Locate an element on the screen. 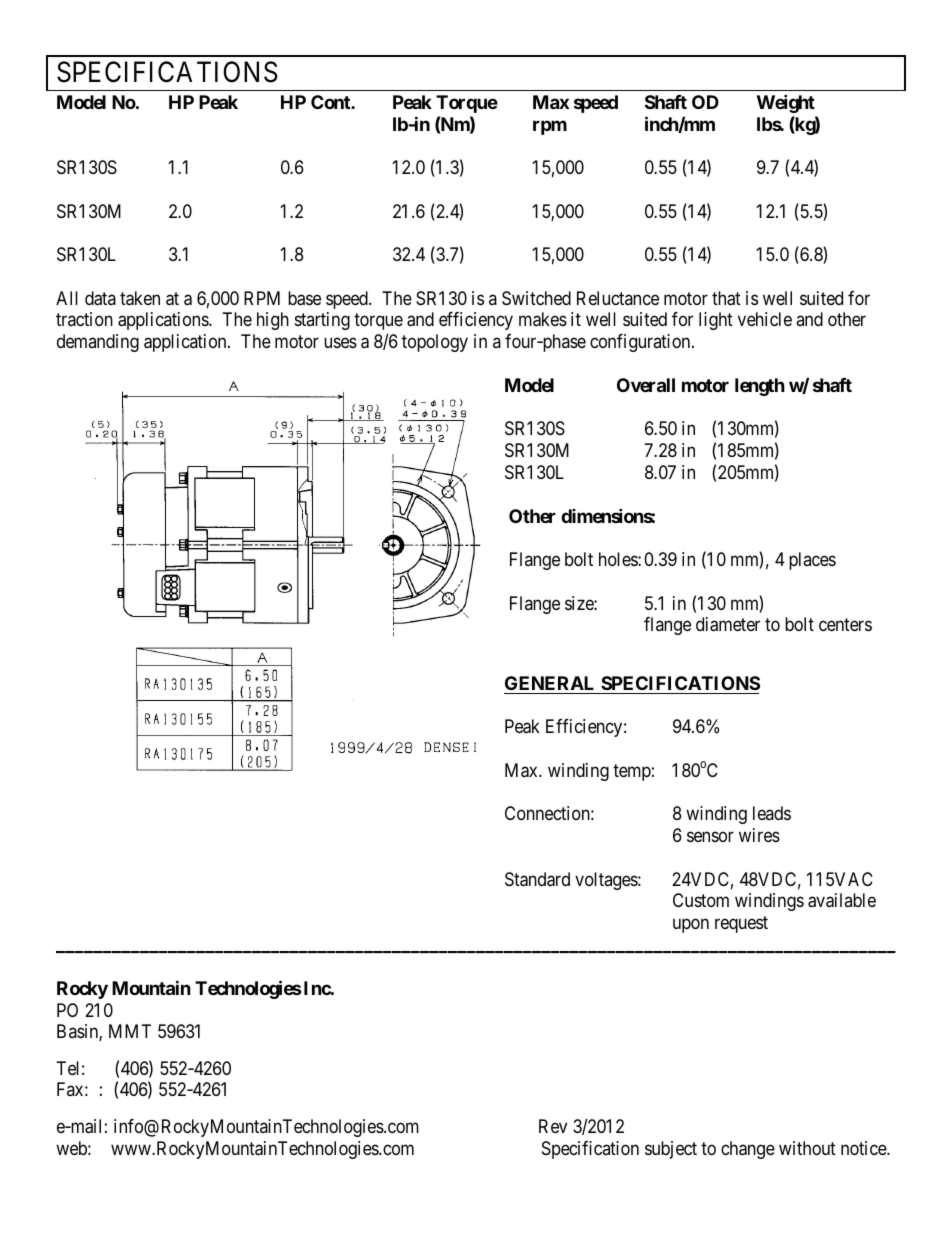  Weight is located at coordinates (786, 103).
